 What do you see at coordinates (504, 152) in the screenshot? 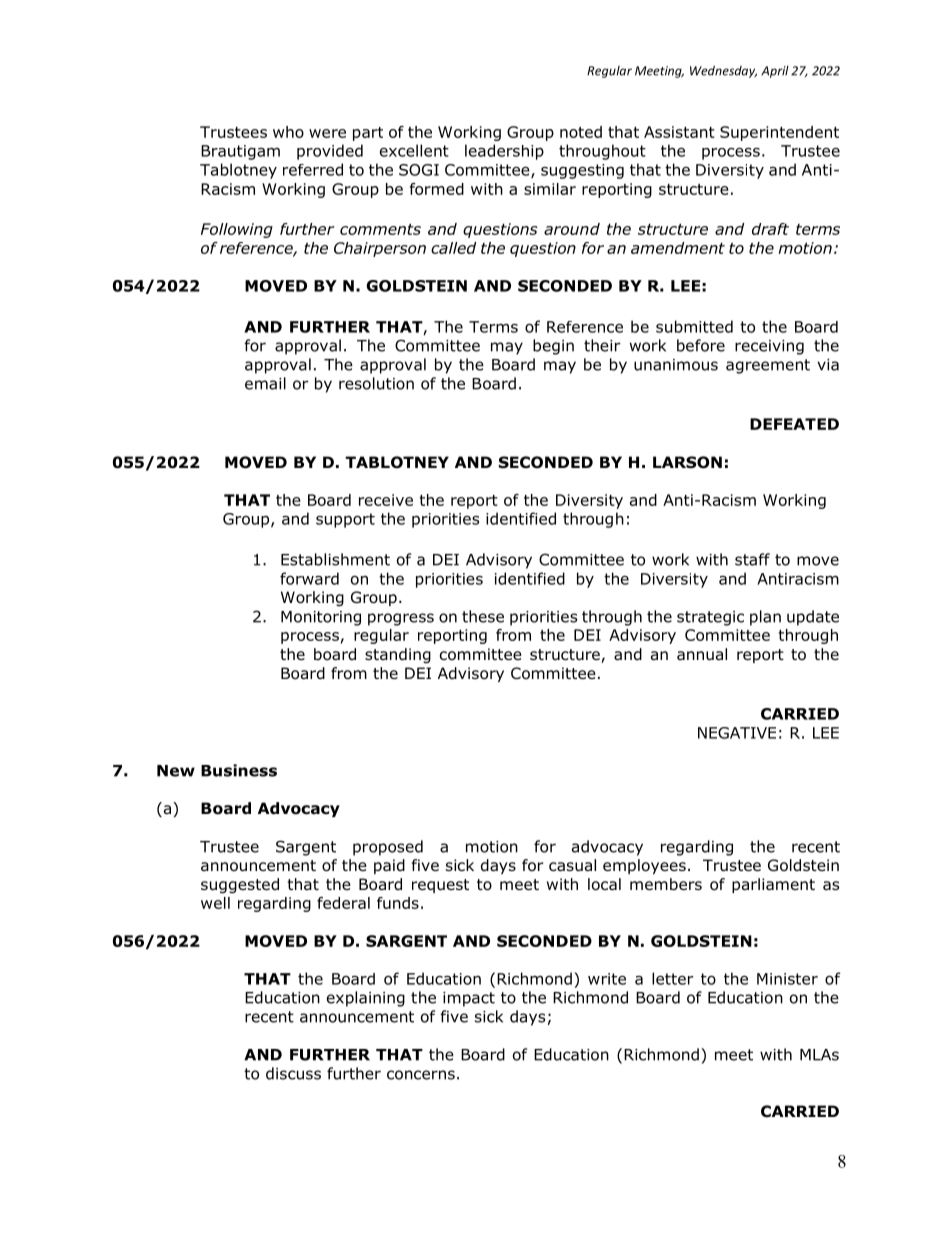
I see `leadership` at bounding box center [504, 152].
